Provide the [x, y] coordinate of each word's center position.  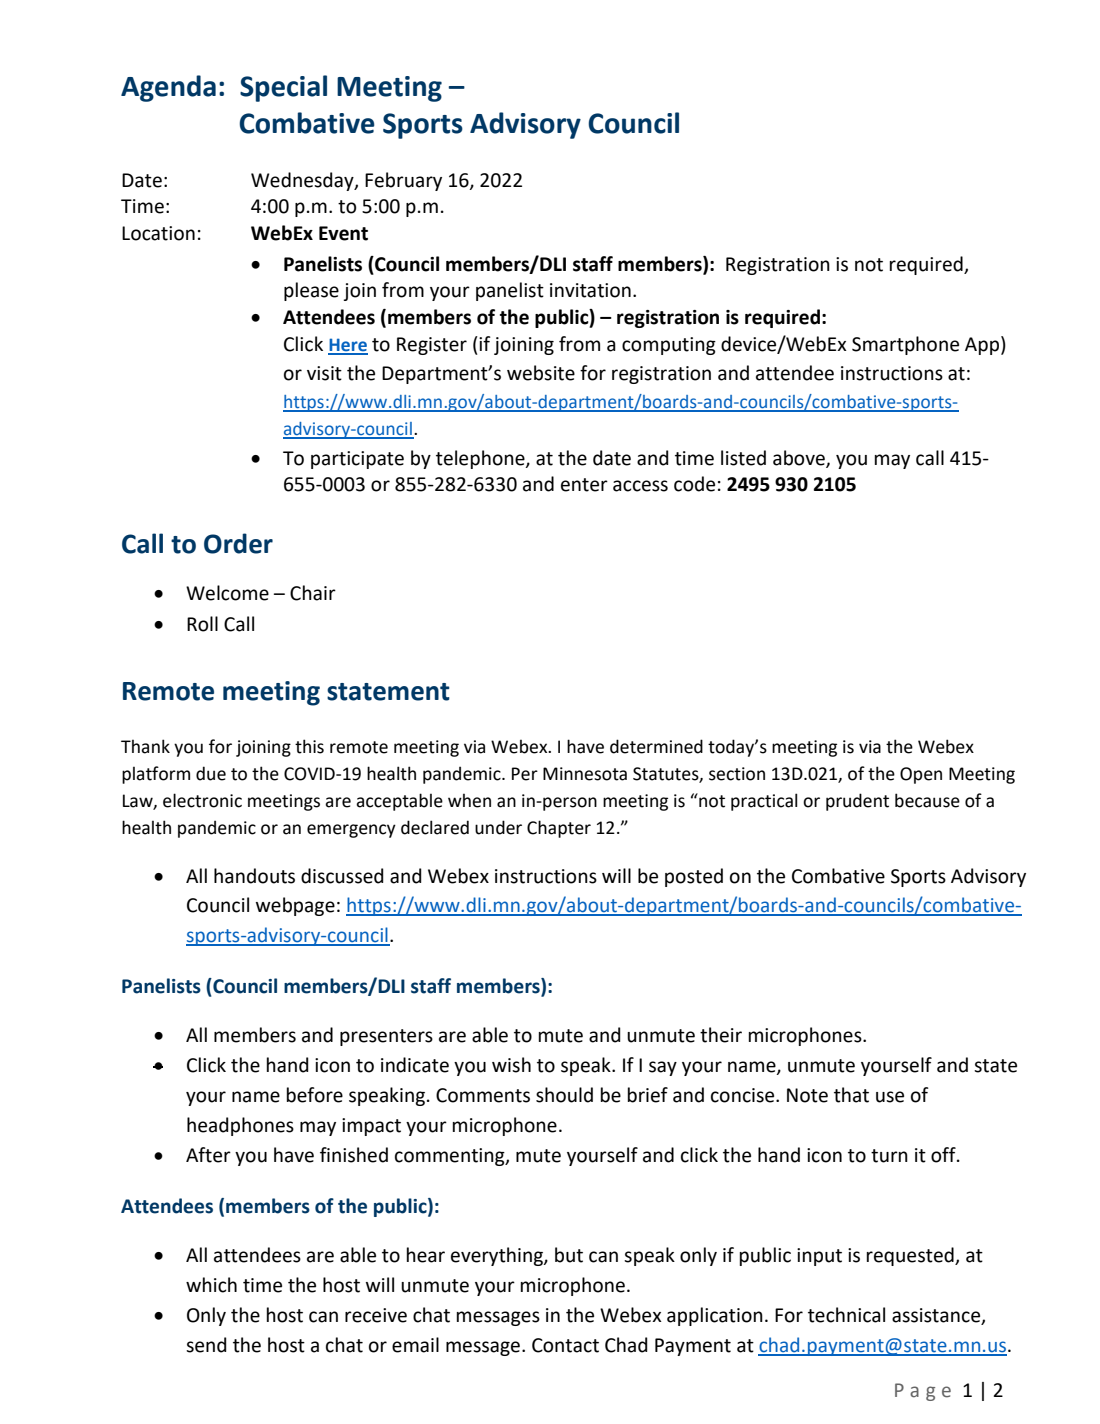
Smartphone [905, 345]
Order [238, 543]
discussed [342, 876]
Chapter [559, 829]
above [800, 458]
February [403, 181]
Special [283, 88]
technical [846, 1315]
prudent [857, 802]
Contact [565, 1345]
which [211, 1285]
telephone [481, 459]
